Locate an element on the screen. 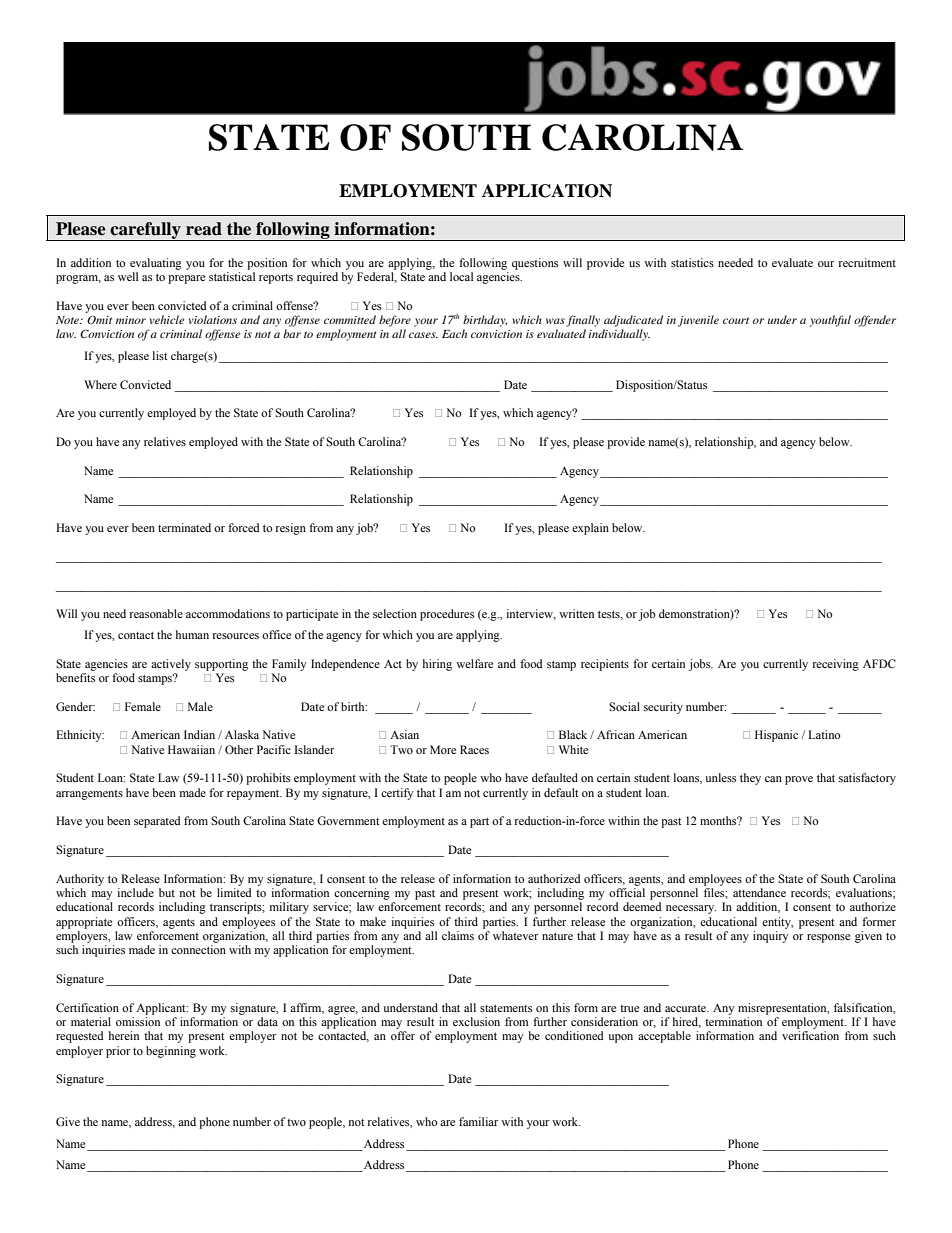 The image size is (952, 1233). evaluating is located at coordinates (156, 264).
